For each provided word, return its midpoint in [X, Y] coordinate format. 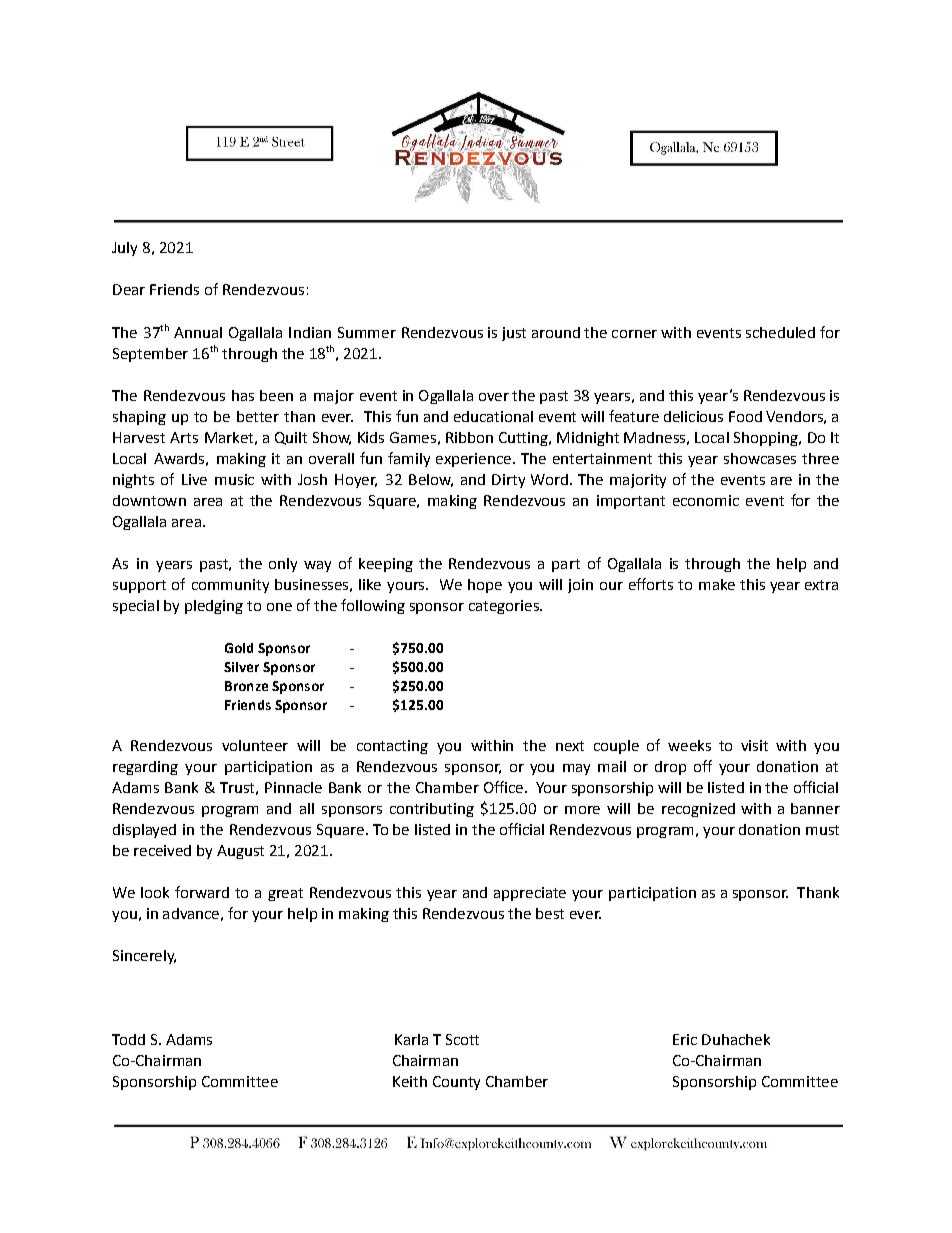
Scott [462, 1039]
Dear [129, 289]
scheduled [780, 332]
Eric [685, 1039]
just [514, 334]
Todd [128, 1039]
